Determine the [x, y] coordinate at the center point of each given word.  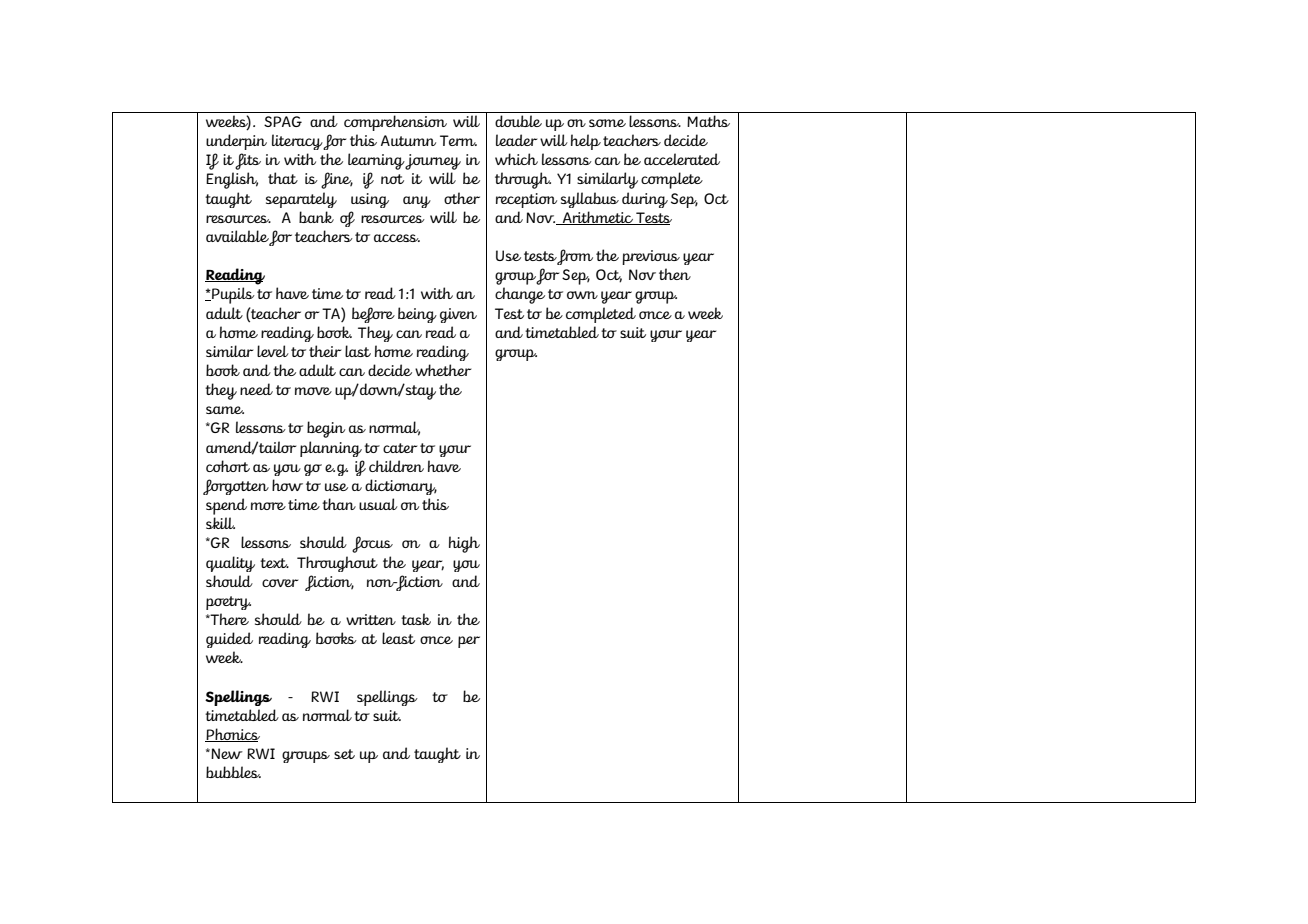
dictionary [401, 487]
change [520, 295]
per [469, 642]
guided [229, 640]
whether [443, 370]
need [256, 389]
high [464, 544]
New [226, 753]
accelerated [682, 159]
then [675, 274]
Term [458, 140]
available [238, 237]
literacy [298, 142]
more [268, 506]
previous [651, 257]
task [416, 619]
